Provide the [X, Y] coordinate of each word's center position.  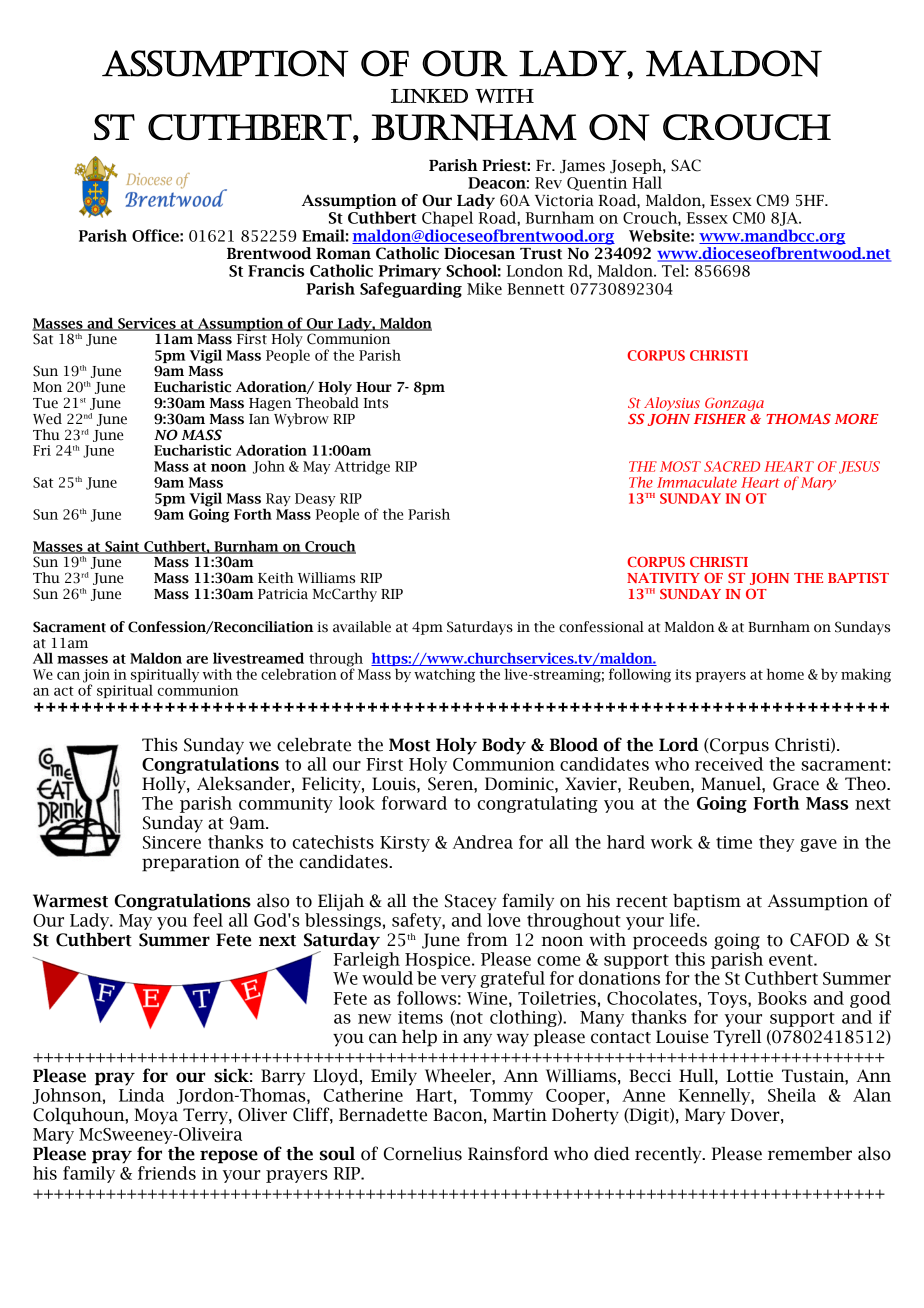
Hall [647, 182]
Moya [156, 1116]
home [785, 674]
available [362, 627]
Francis [276, 270]
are [197, 660]
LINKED [429, 96]
